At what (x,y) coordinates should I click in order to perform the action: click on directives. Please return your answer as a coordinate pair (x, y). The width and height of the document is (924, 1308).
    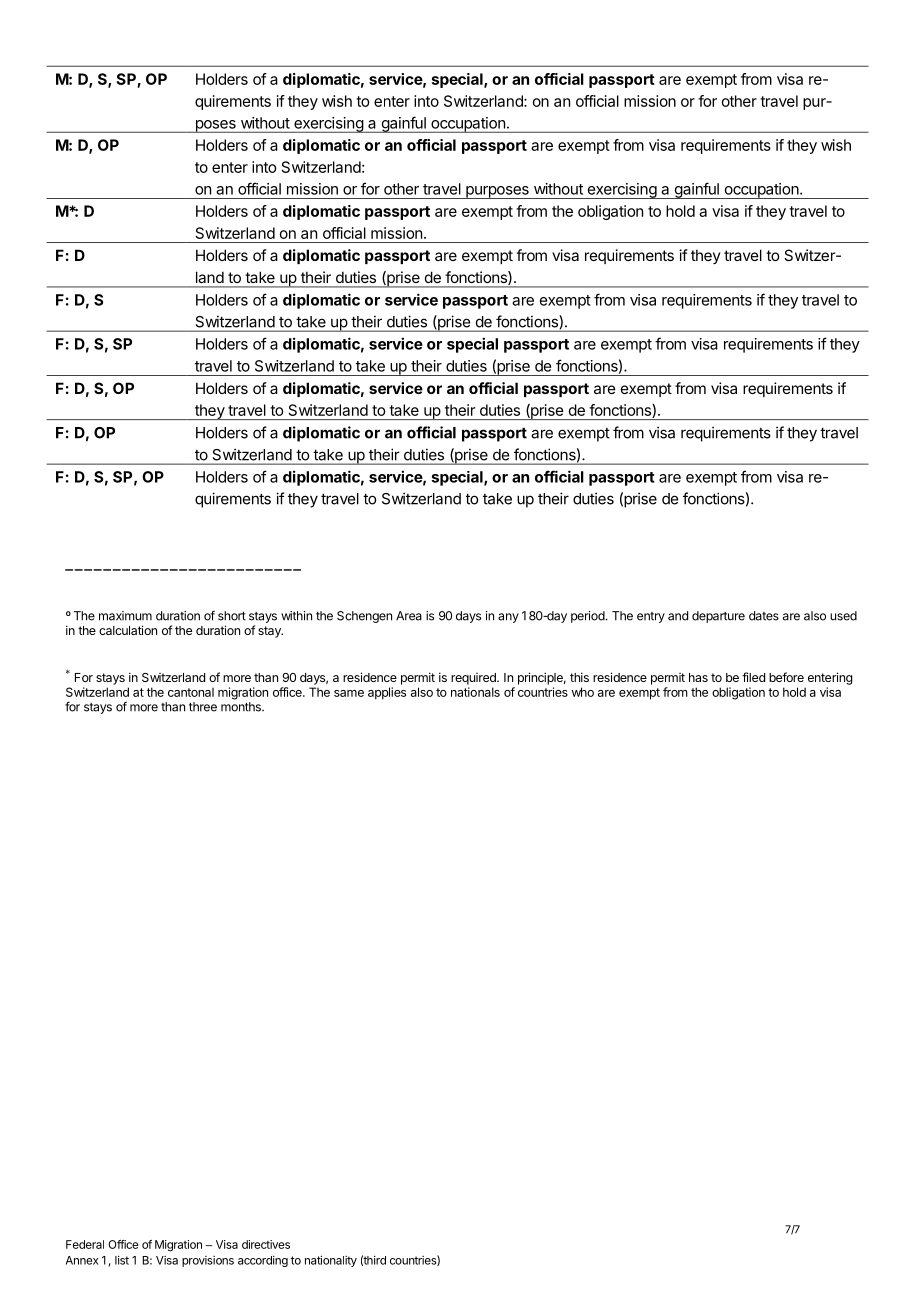
    Looking at the image, I should click on (266, 1244).
